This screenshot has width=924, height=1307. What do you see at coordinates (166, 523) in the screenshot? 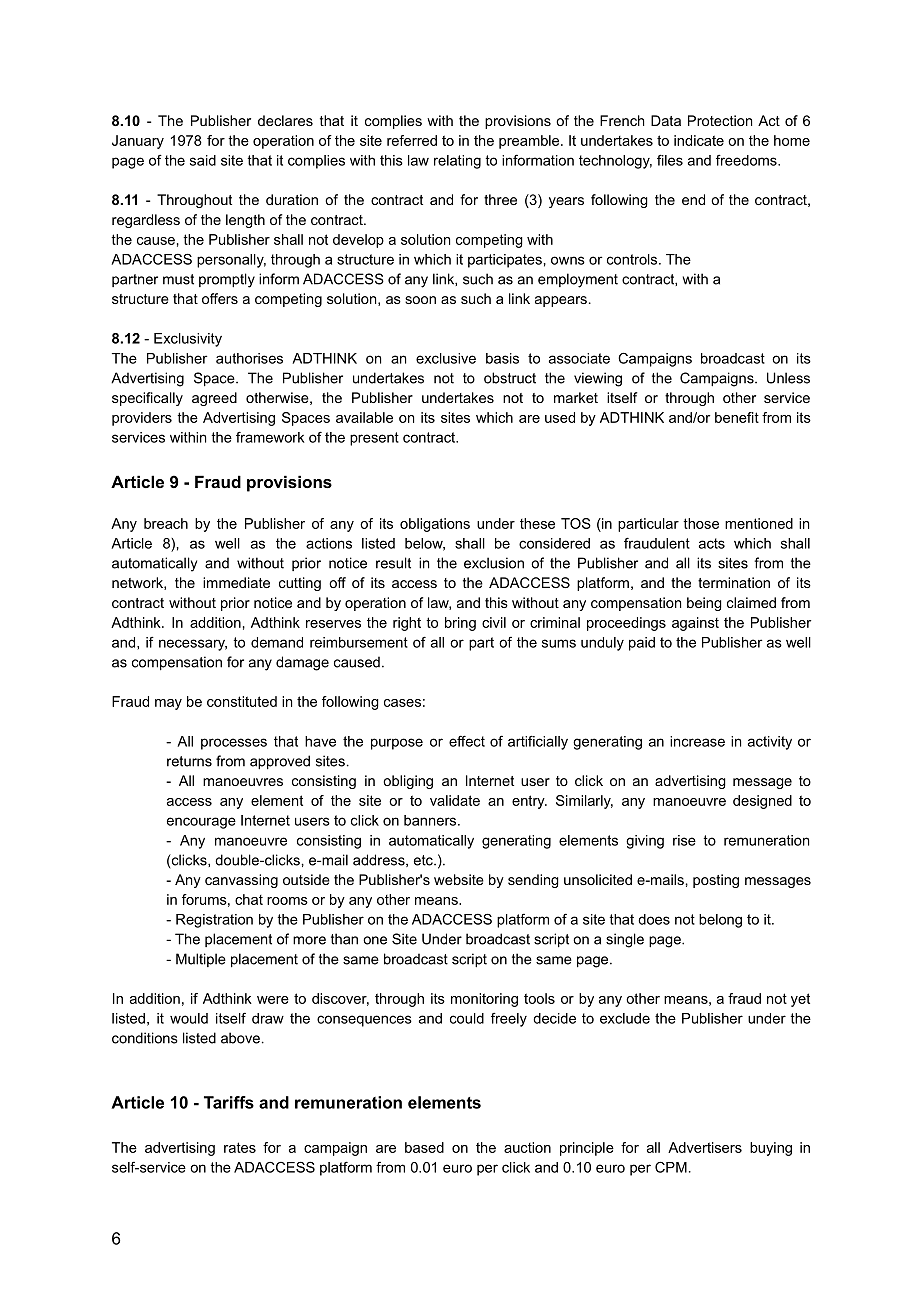
I see `breach` at bounding box center [166, 523].
